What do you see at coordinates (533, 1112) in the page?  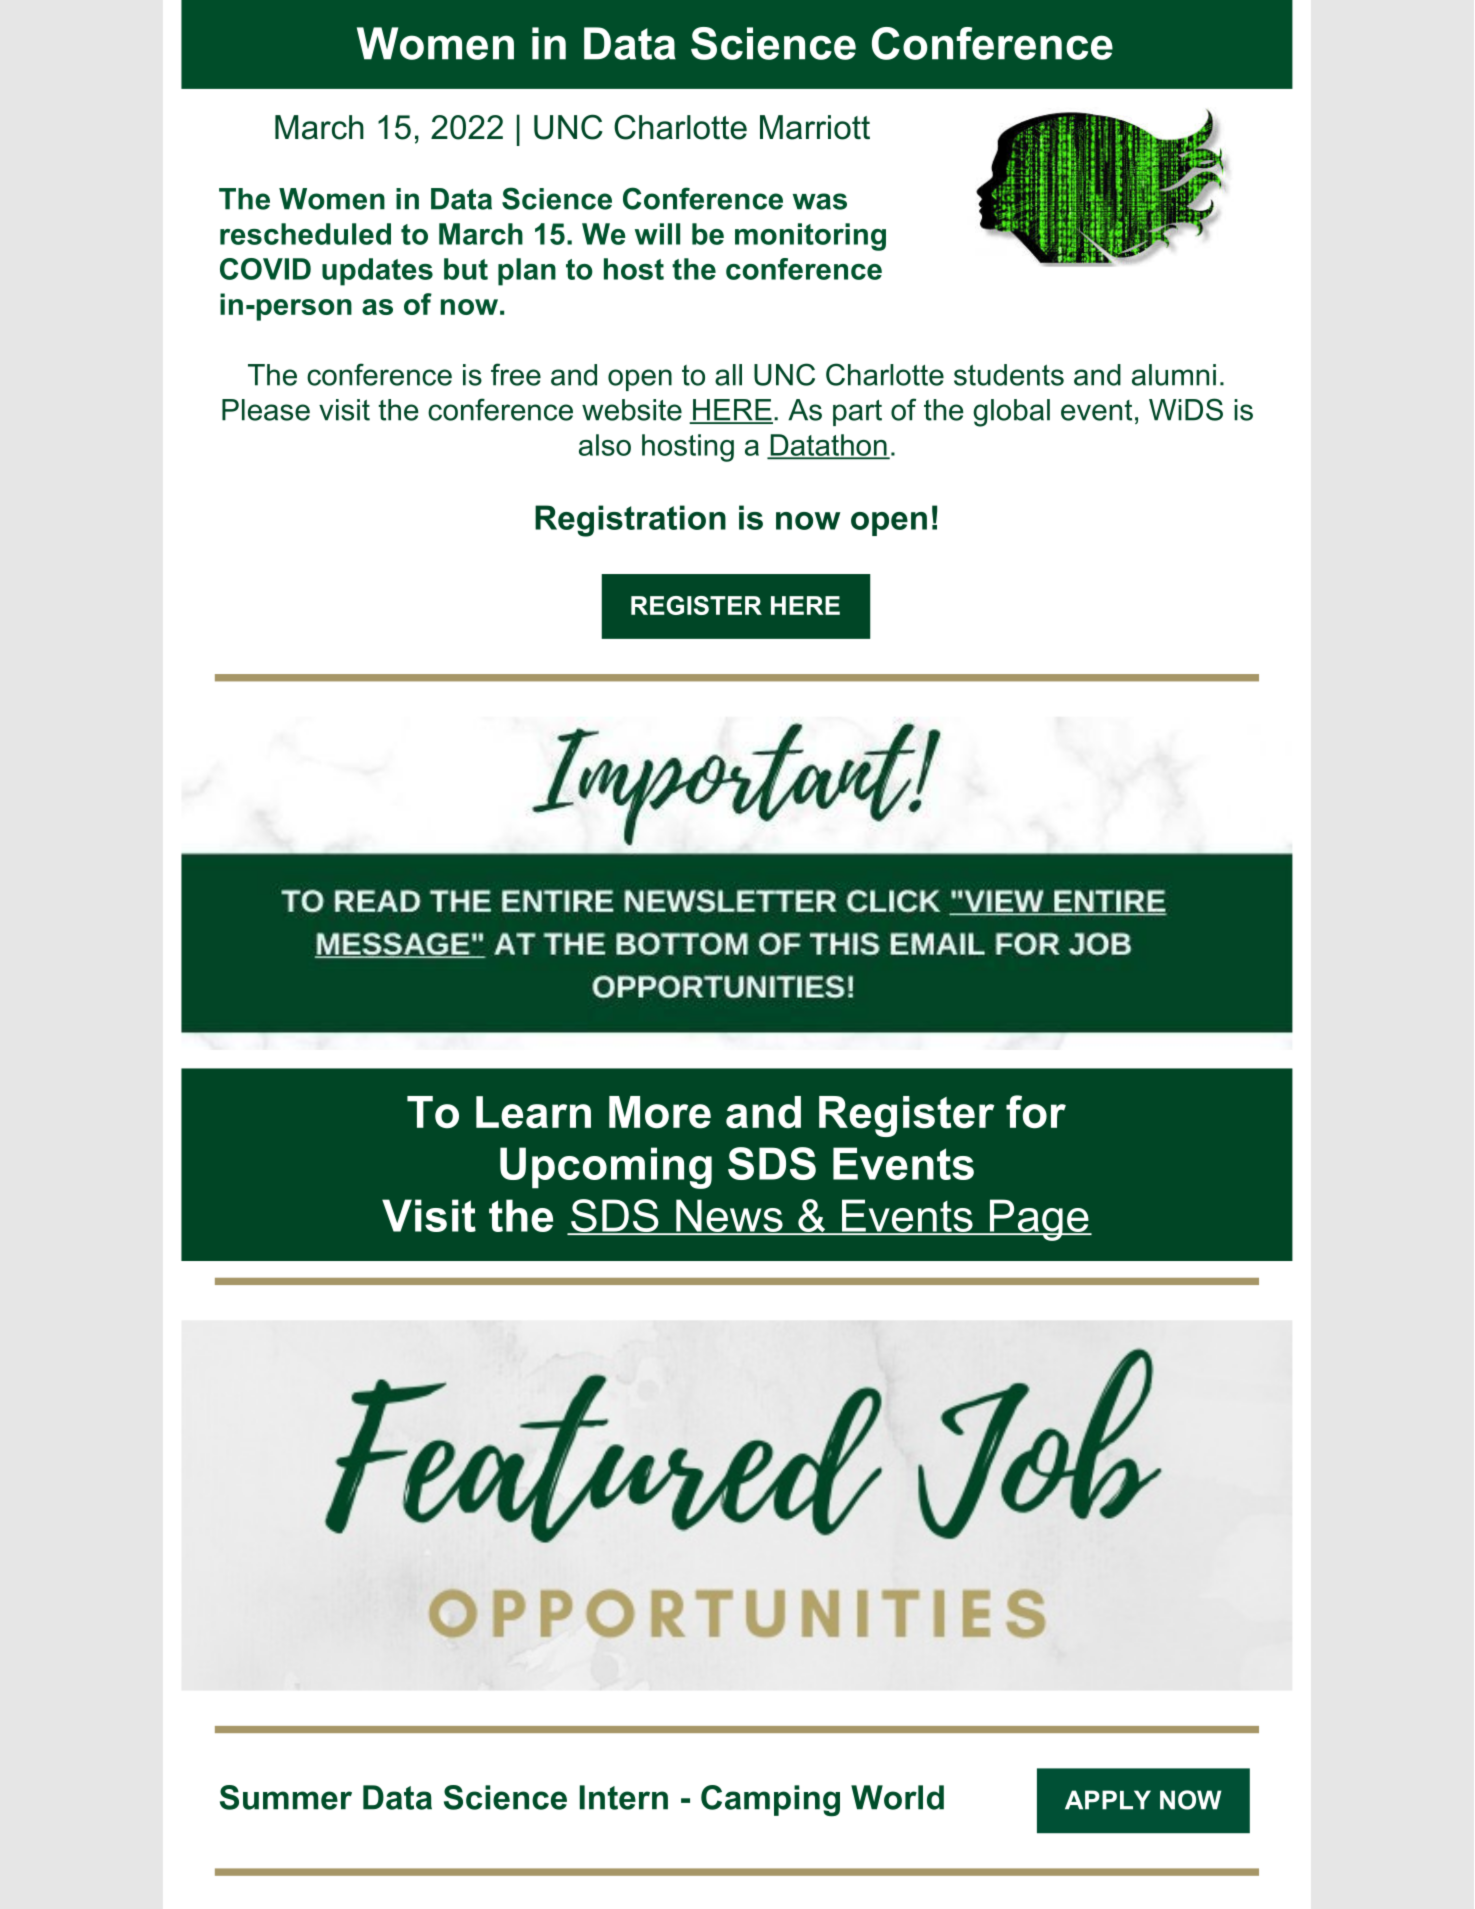 I see `Learn` at bounding box center [533, 1112].
